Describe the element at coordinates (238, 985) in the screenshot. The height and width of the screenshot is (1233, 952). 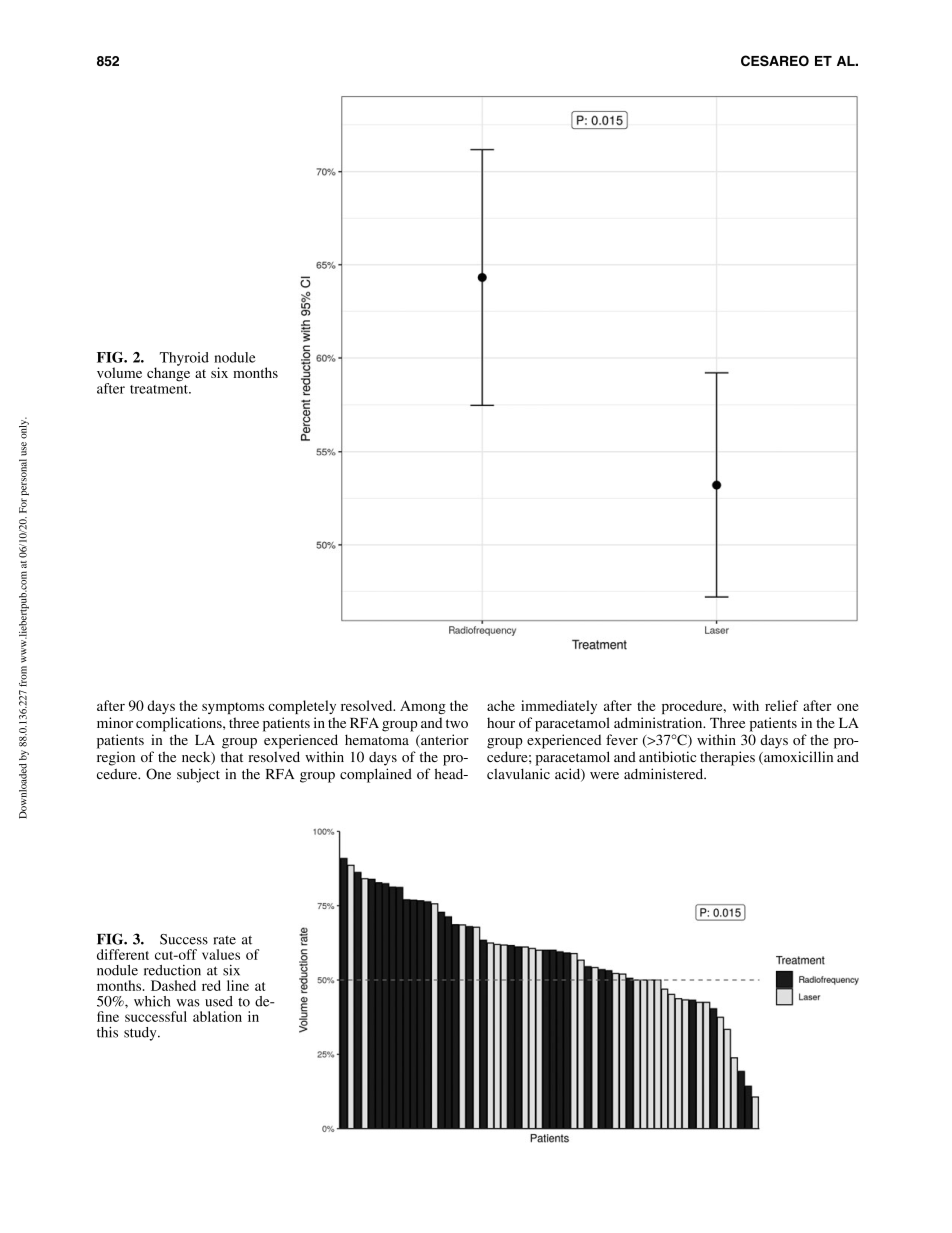
I see `line` at that location.
